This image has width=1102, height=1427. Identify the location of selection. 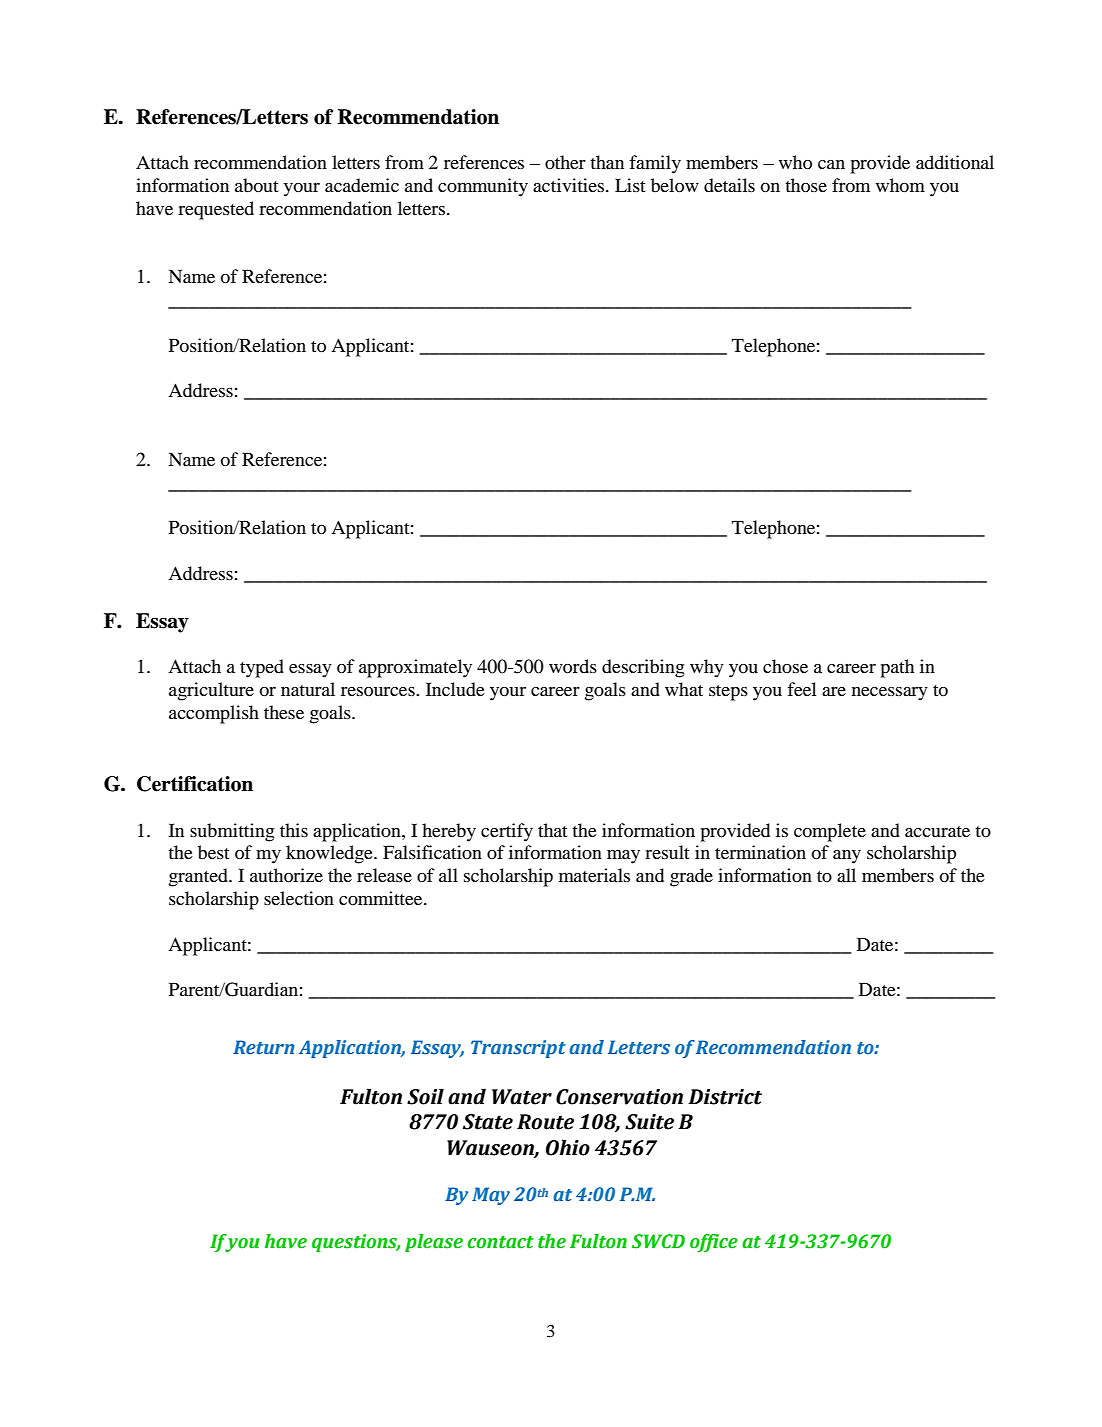
(299, 898).
